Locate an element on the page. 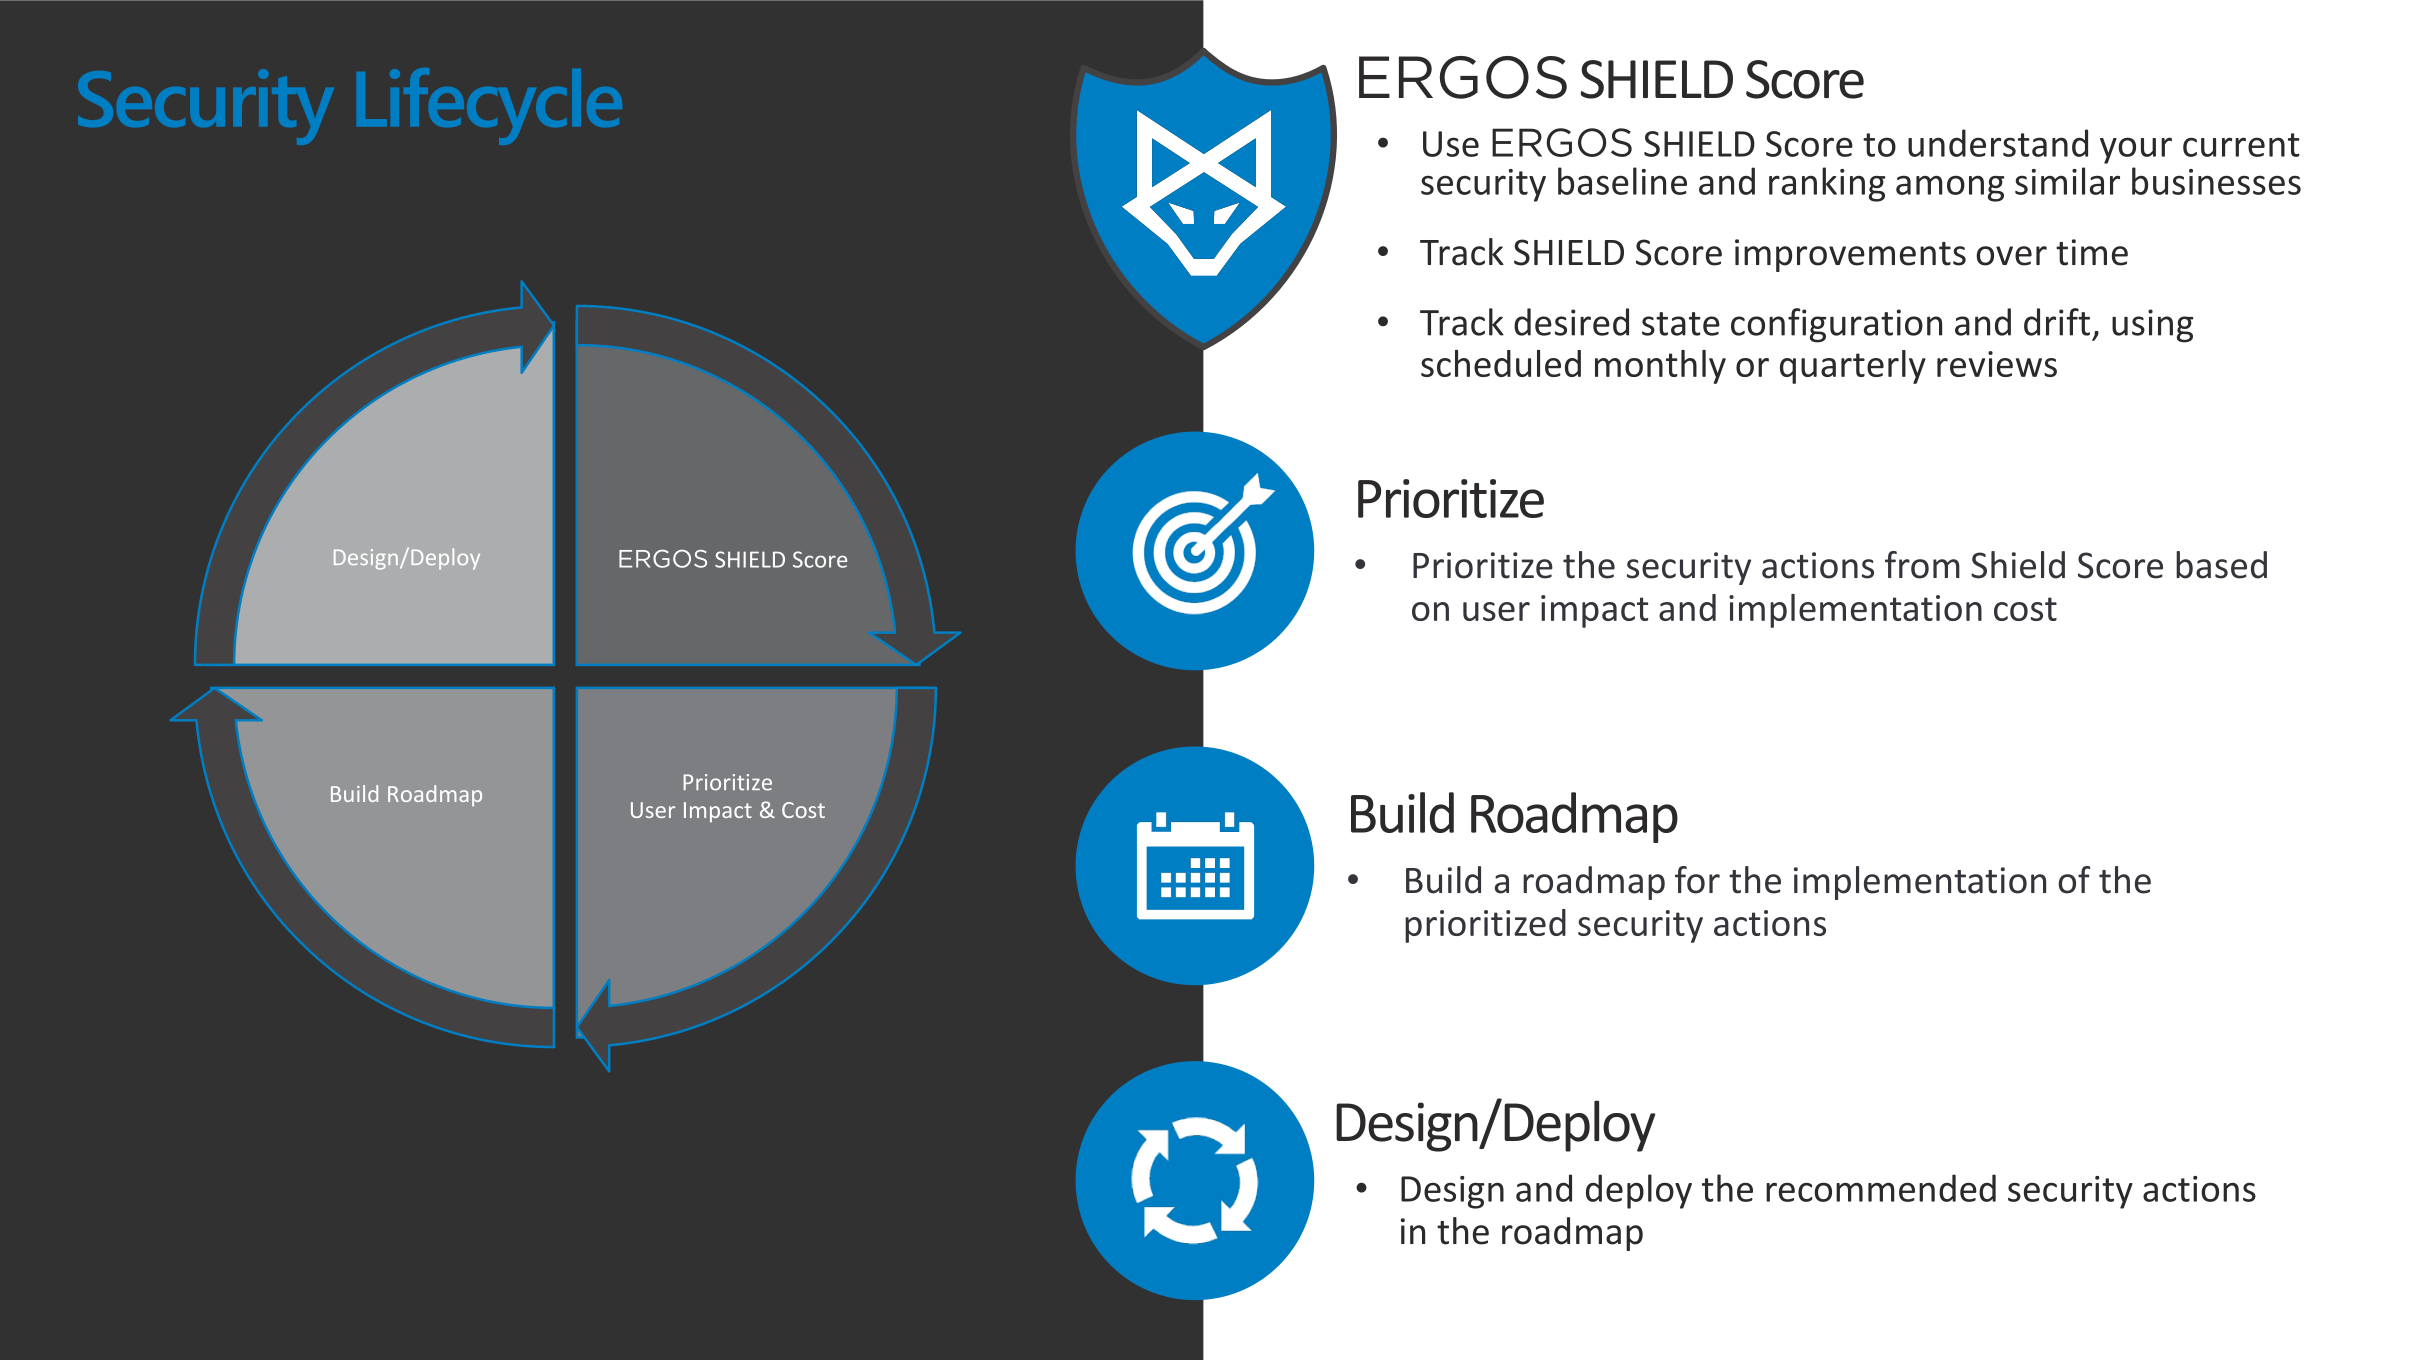 This document has height=1360, width=2417. monthly is located at coordinates (1660, 367).
